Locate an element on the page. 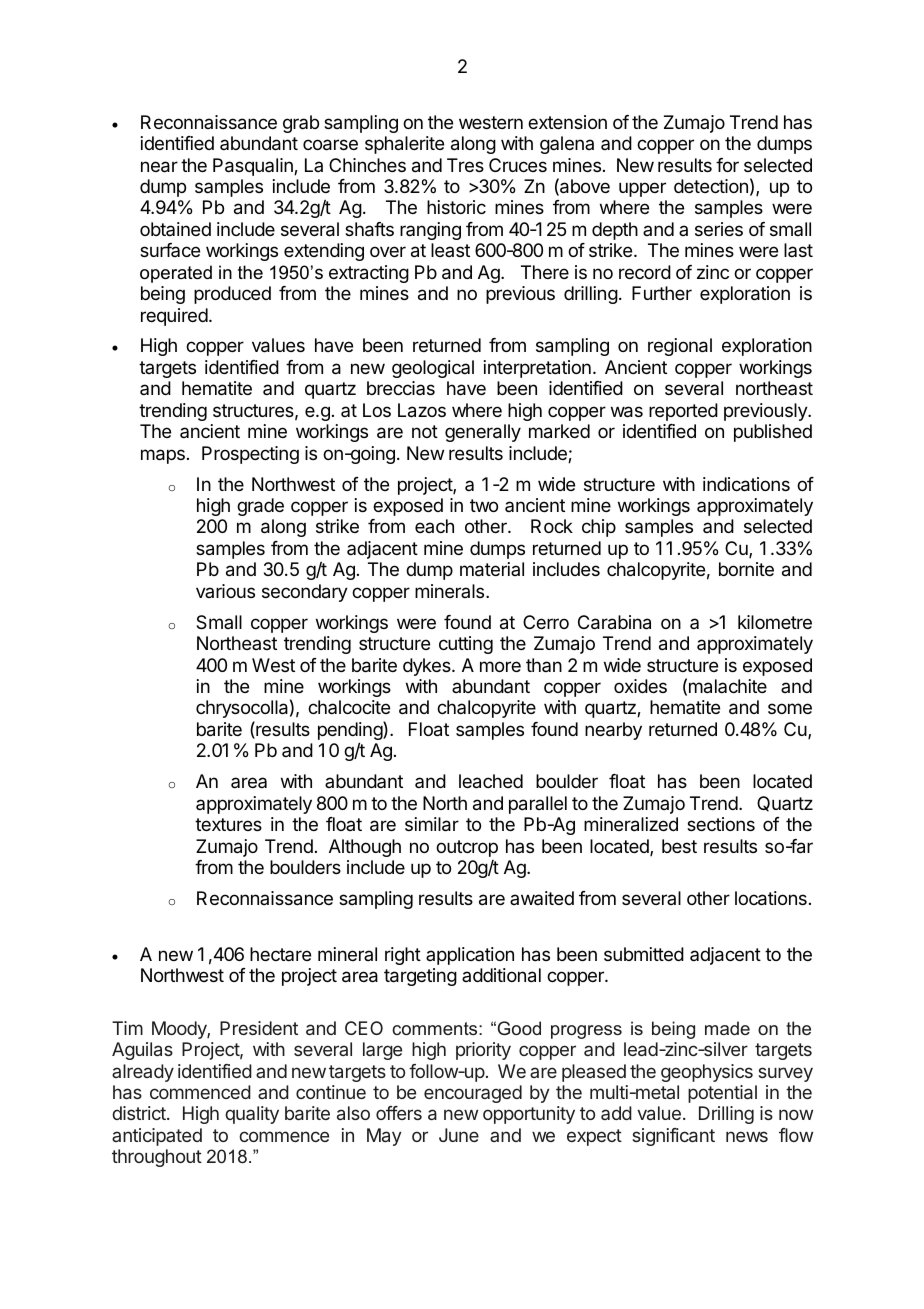 Image resolution: width=924 pixels, height=1309 pixels. quality is located at coordinates (252, 1115).
